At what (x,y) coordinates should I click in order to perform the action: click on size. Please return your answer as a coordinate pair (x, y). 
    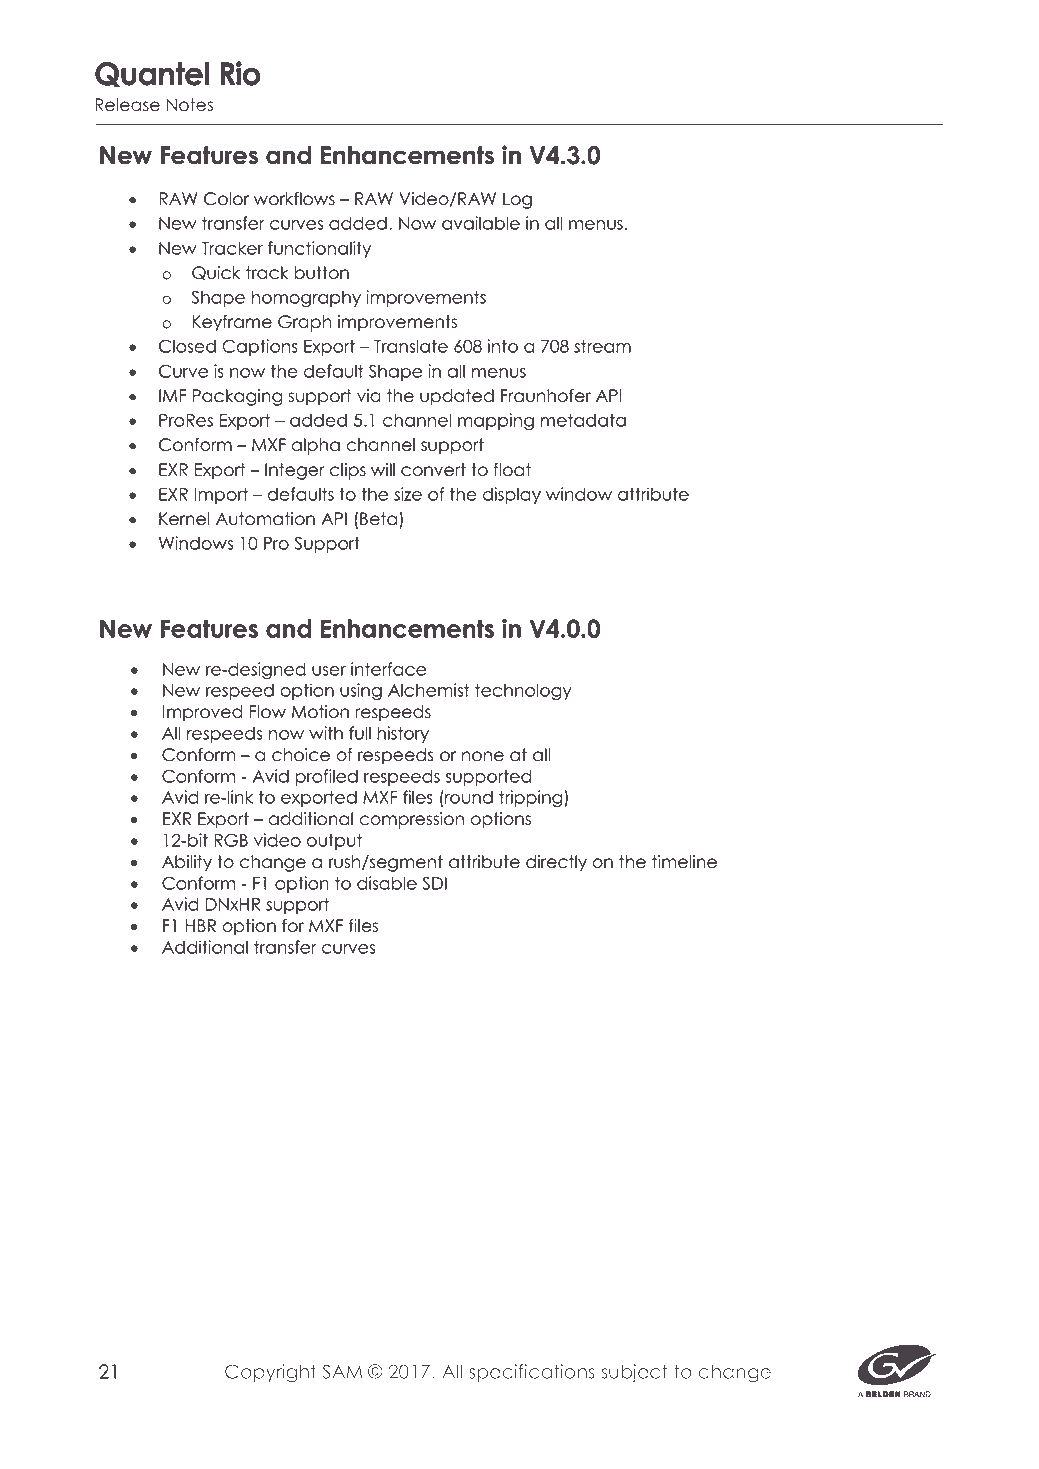
    Looking at the image, I should click on (408, 494).
